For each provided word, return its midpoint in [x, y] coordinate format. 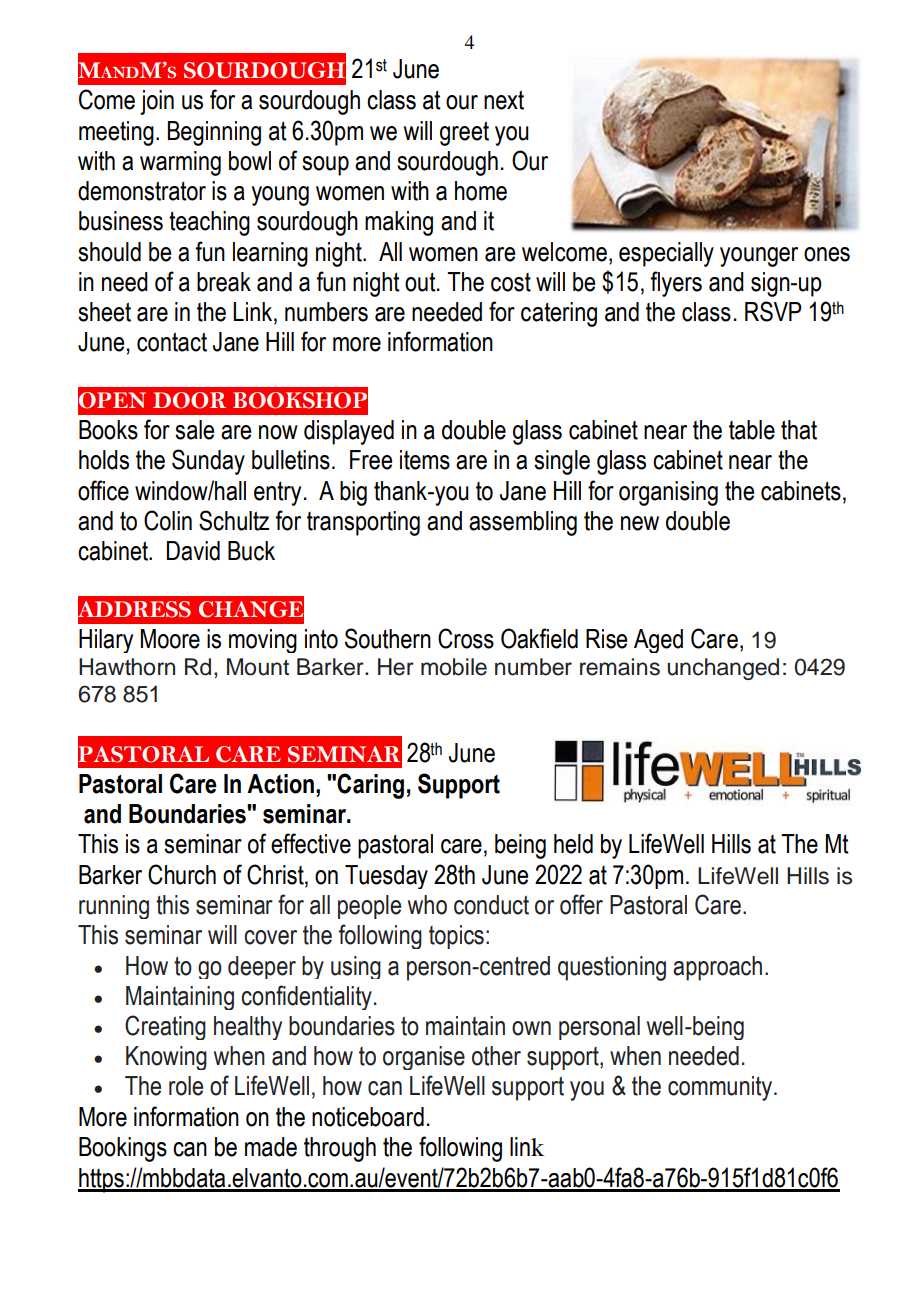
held [573, 844]
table [752, 430]
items [425, 460]
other [496, 1056]
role [186, 1086]
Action [280, 784]
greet [464, 133]
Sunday [208, 462]
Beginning [214, 133]
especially [666, 254]
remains [620, 667]
